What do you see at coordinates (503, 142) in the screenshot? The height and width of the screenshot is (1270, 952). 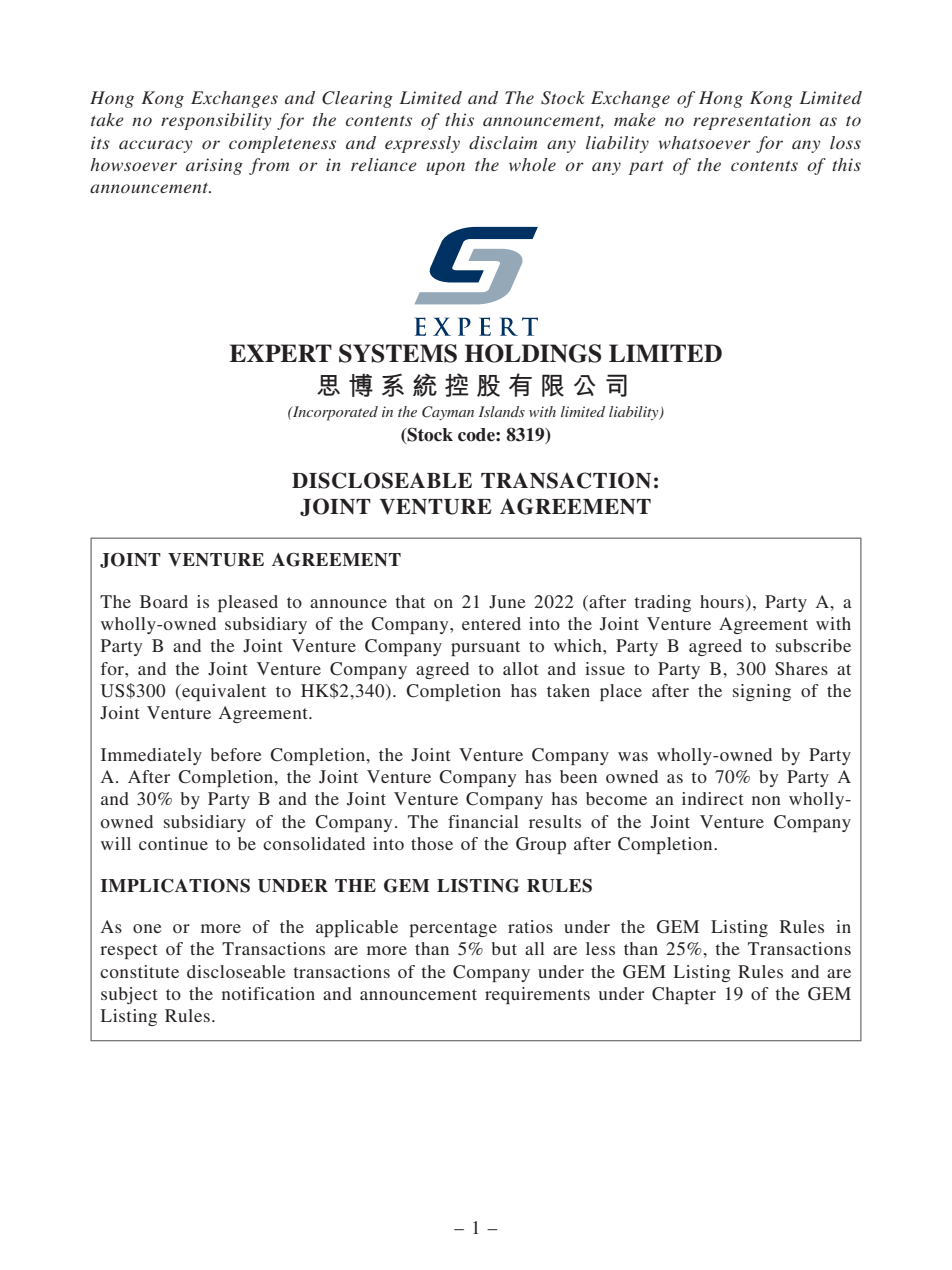 I see `disclaim` at bounding box center [503, 142].
